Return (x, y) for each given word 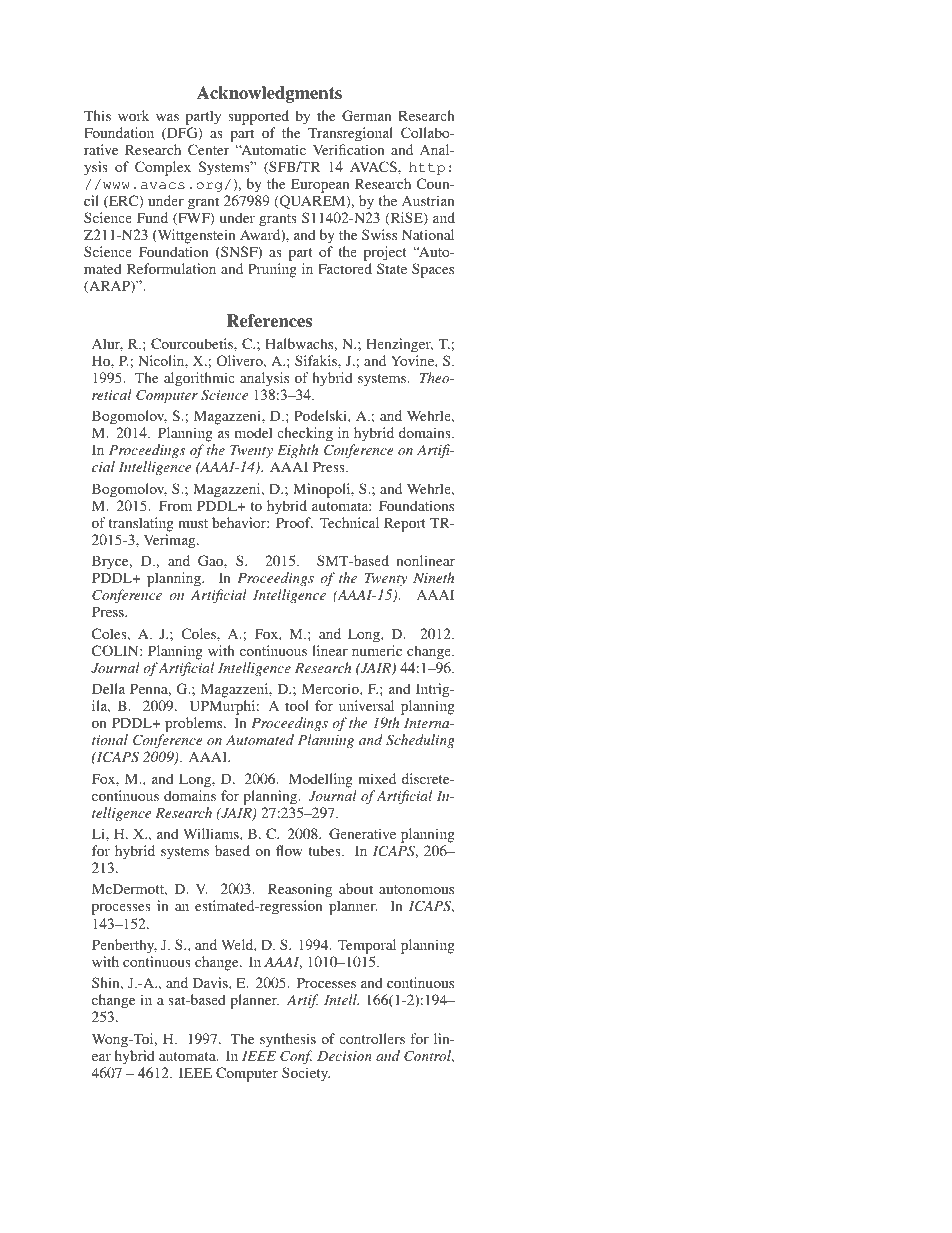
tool (297, 705)
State (392, 268)
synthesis (288, 1040)
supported (258, 117)
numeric (377, 650)
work (133, 115)
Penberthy (124, 946)
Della (108, 688)
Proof (294, 522)
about (356, 888)
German (367, 115)
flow (289, 850)
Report (405, 524)
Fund (152, 217)
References (269, 321)
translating (141, 524)
